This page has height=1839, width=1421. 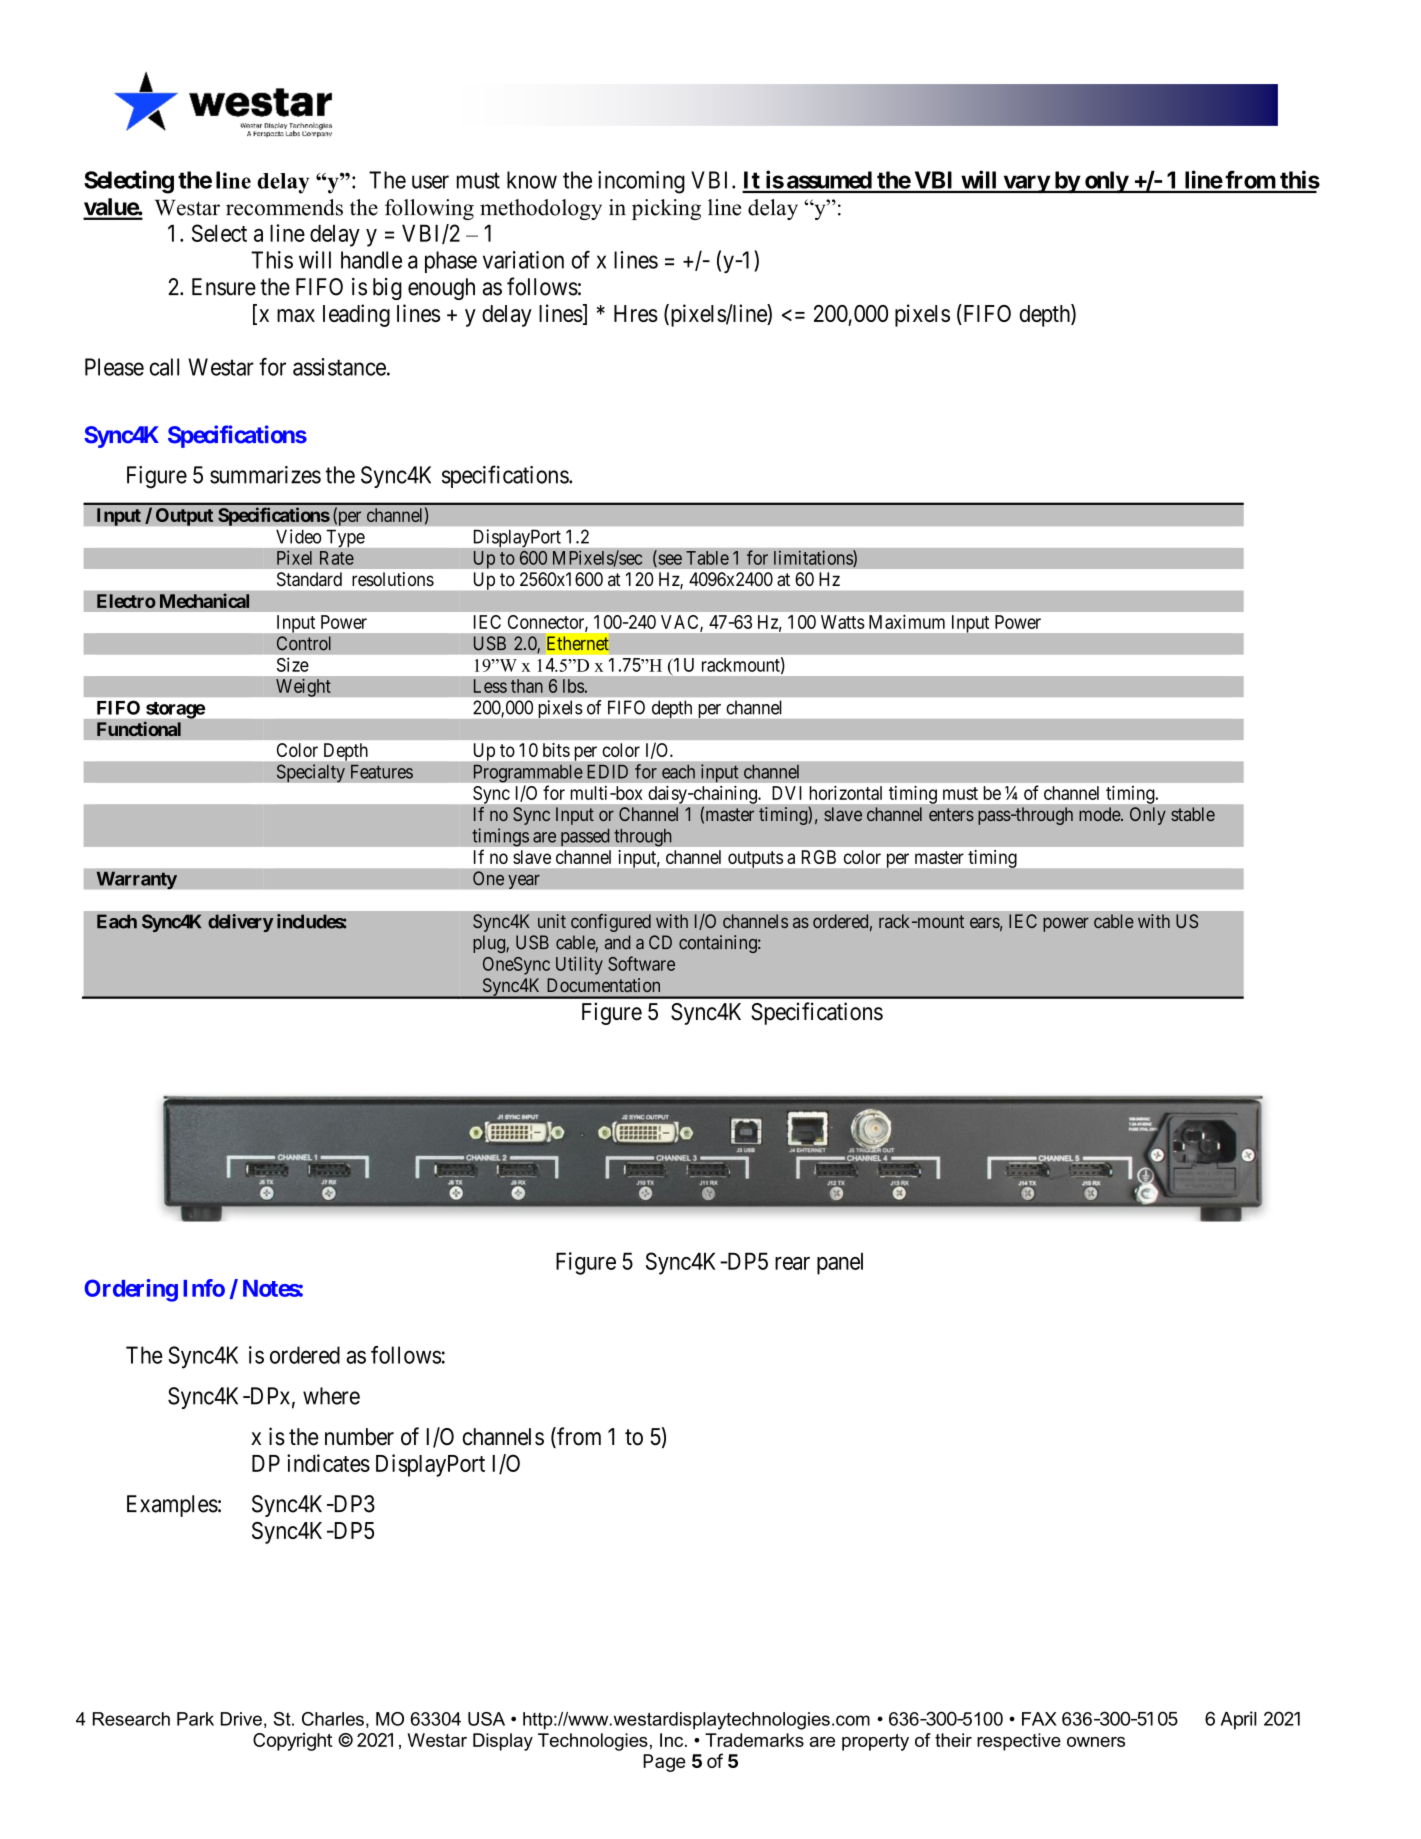 I want to click on incoming, so click(x=641, y=182).
